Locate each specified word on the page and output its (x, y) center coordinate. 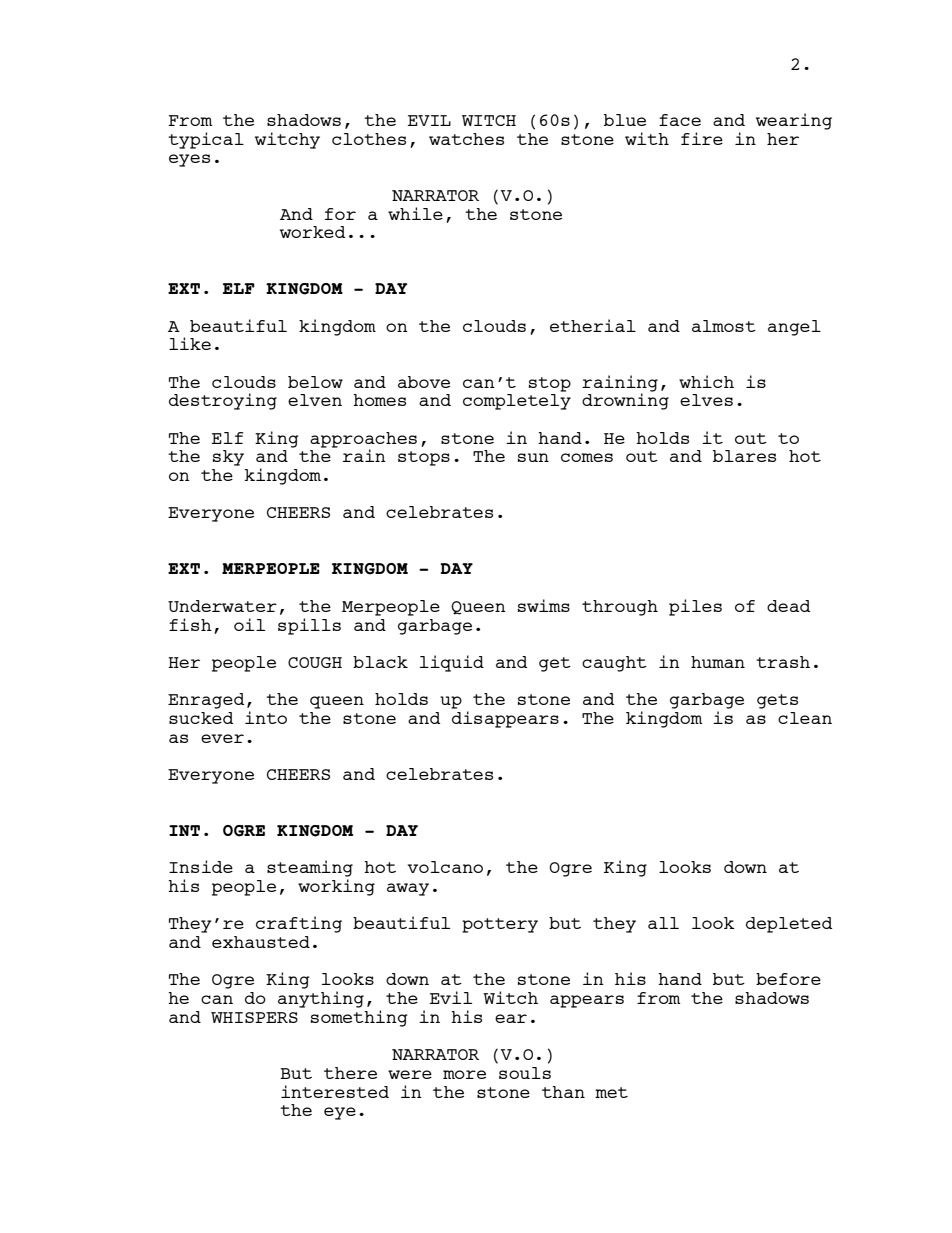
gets (777, 701)
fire (702, 138)
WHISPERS (254, 1017)
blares (744, 456)
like (190, 343)
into (266, 717)
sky (228, 458)
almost (724, 326)
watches (466, 139)
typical (206, 140)
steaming (310, 868)
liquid (452, 663)
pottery (500, 925)
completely (517, 402)
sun (533, 457)
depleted (789, 925)
